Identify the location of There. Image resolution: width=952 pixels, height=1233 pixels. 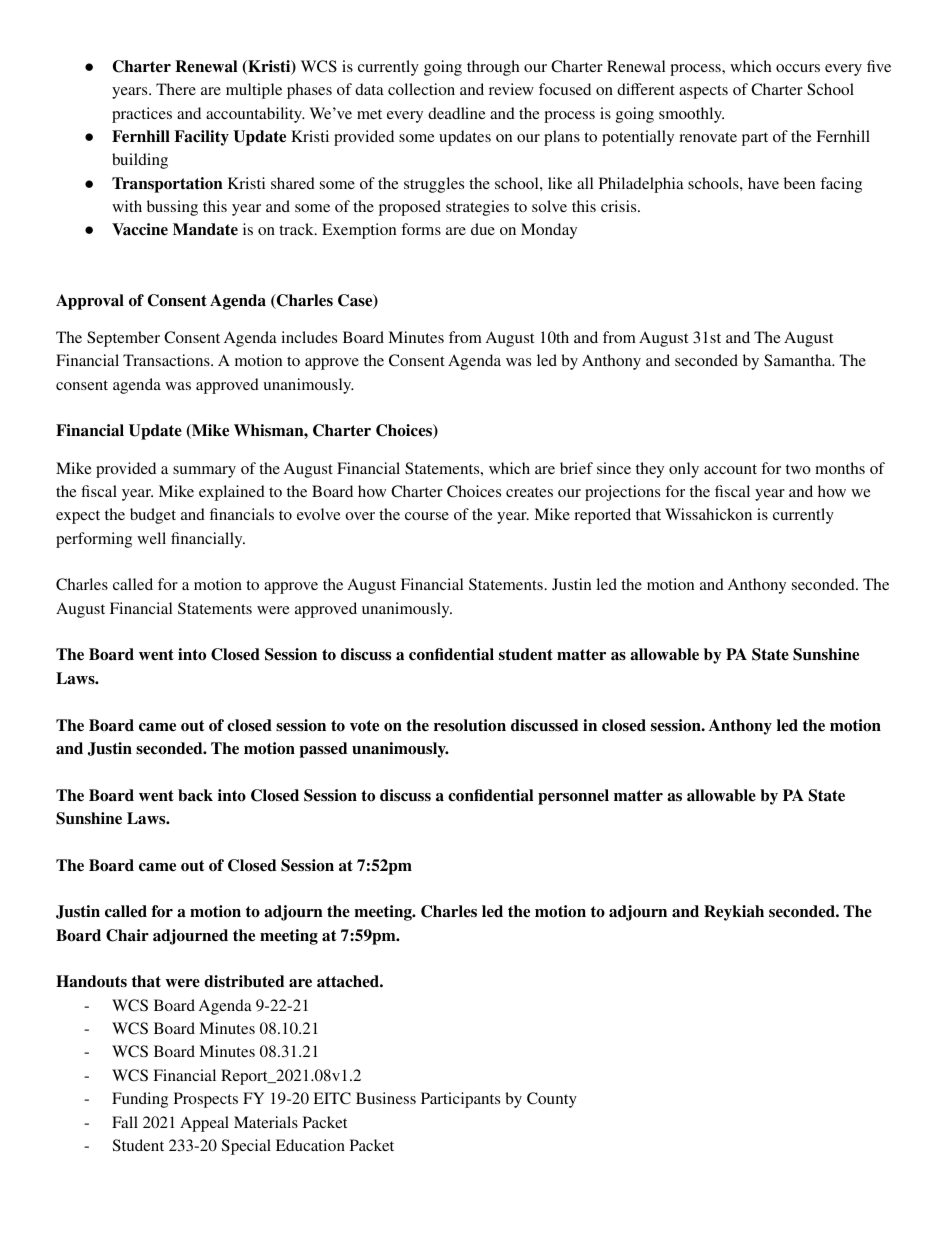
(176, 89).
